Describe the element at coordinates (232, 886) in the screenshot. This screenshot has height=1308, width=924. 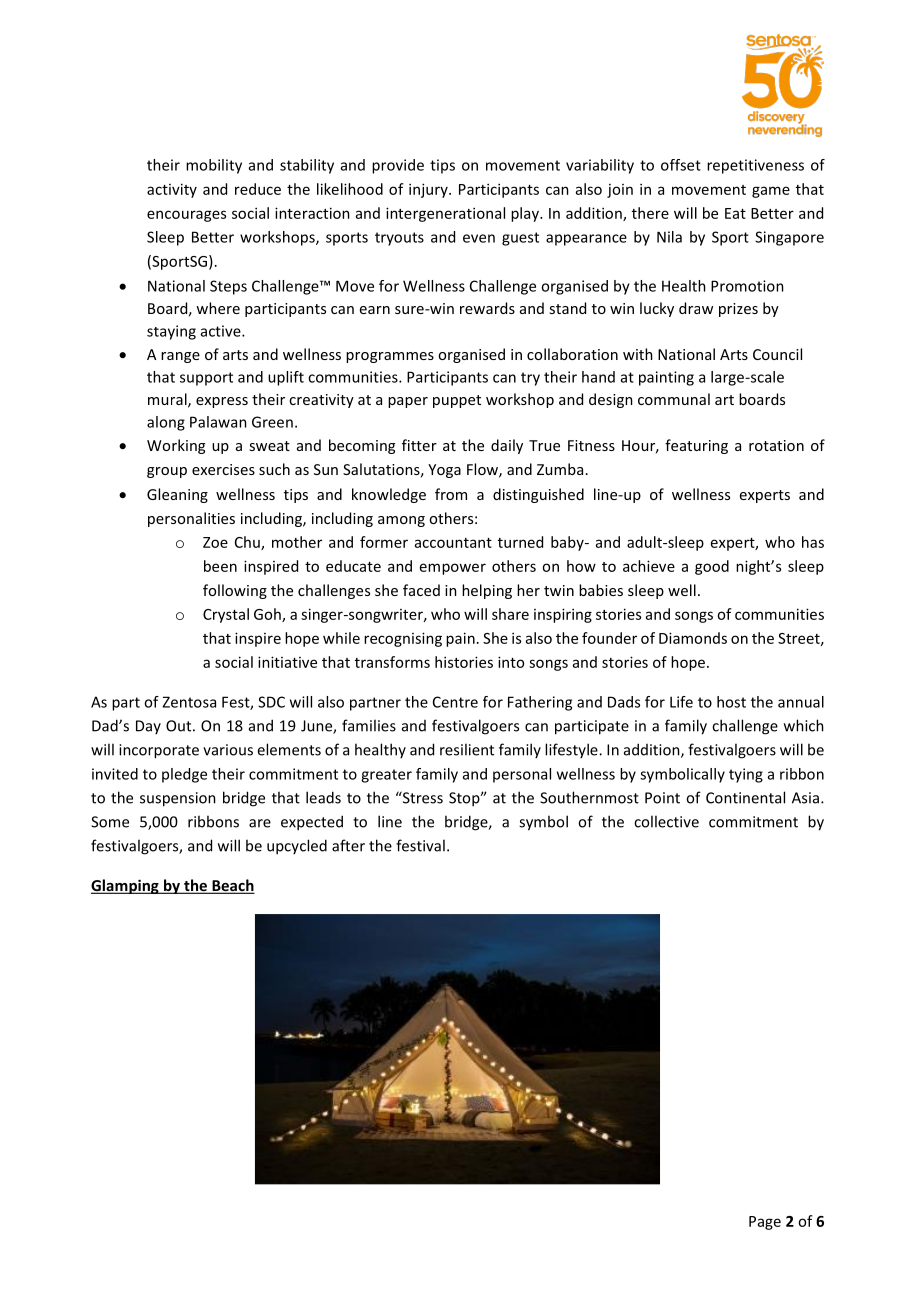
I see `Beach` at that location.
